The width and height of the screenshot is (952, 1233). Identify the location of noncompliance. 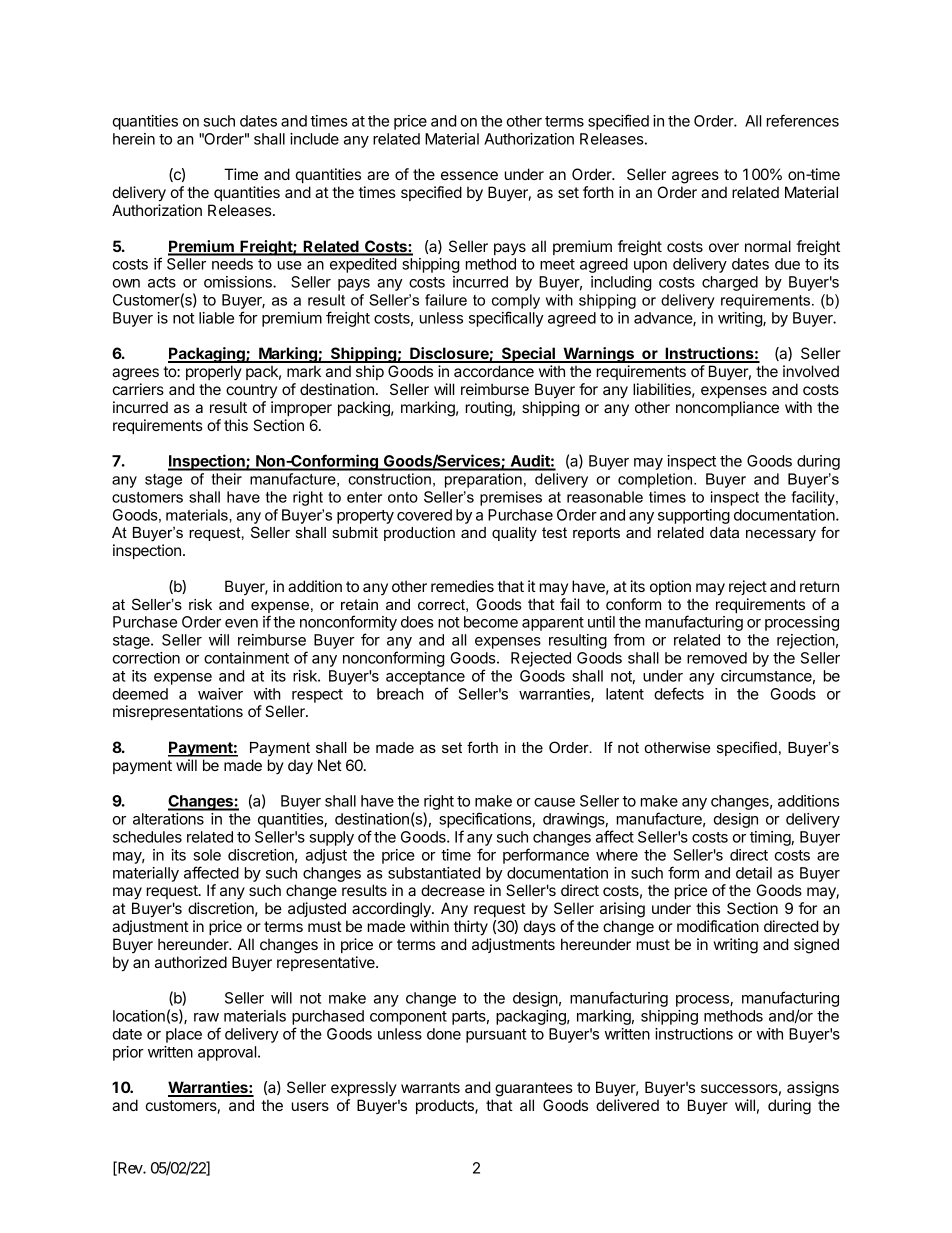
(727, 408).
